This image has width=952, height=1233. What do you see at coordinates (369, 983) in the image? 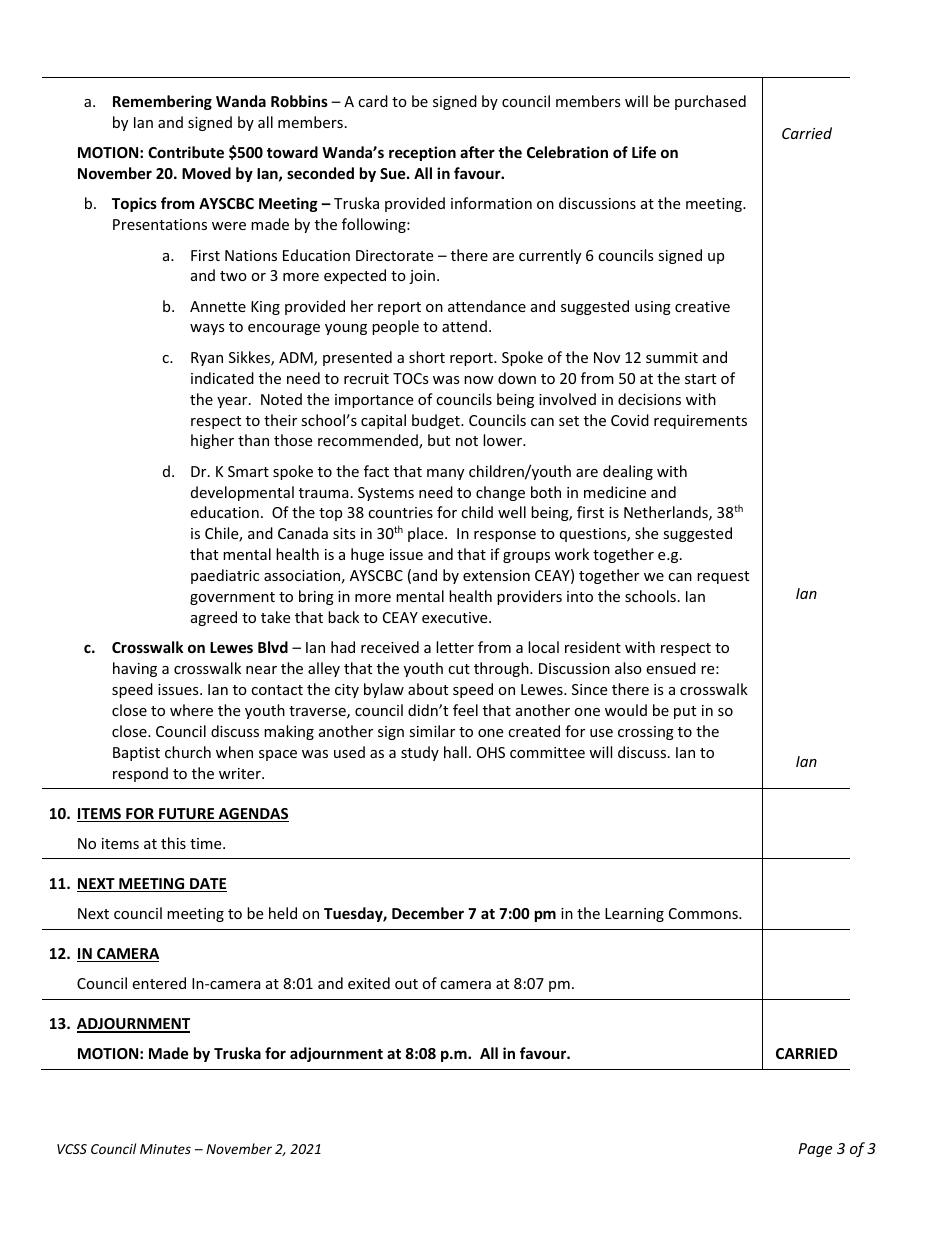
I see `exited` at bounding box center [369, 983].
